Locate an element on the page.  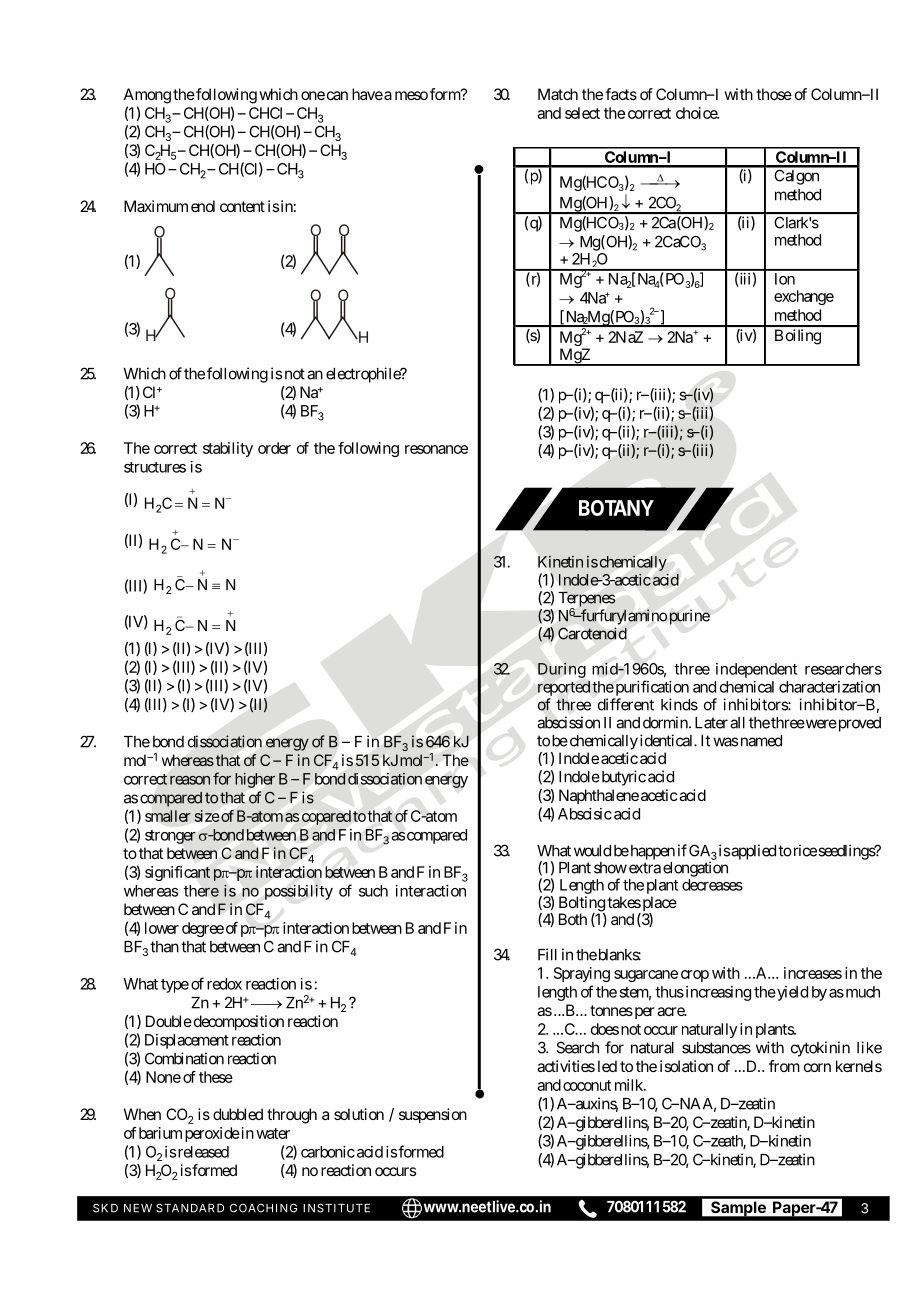
stability is located at coordinates (228, 449).
